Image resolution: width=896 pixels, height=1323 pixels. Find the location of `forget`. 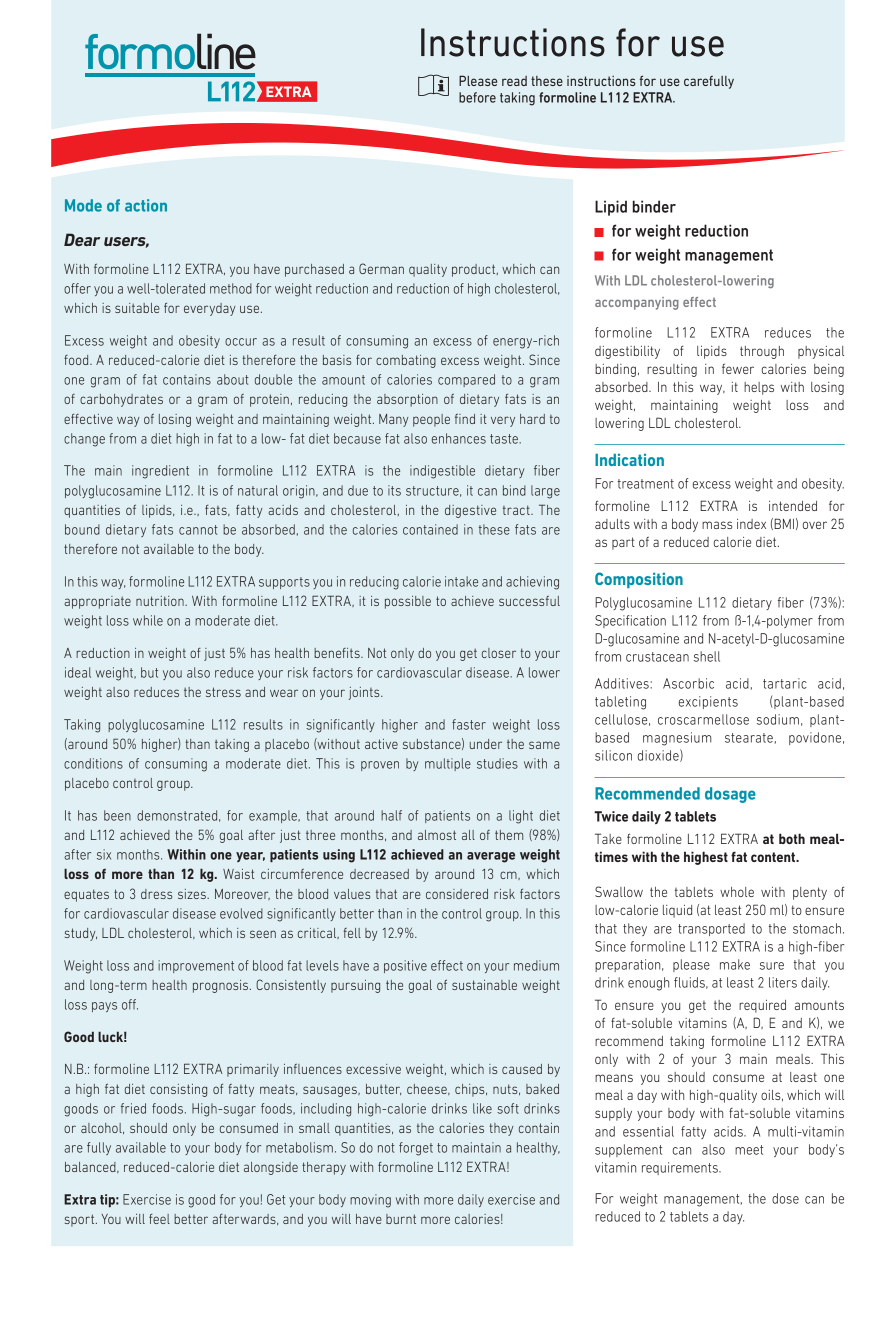

forget is located at coordinates (416, 1149).
